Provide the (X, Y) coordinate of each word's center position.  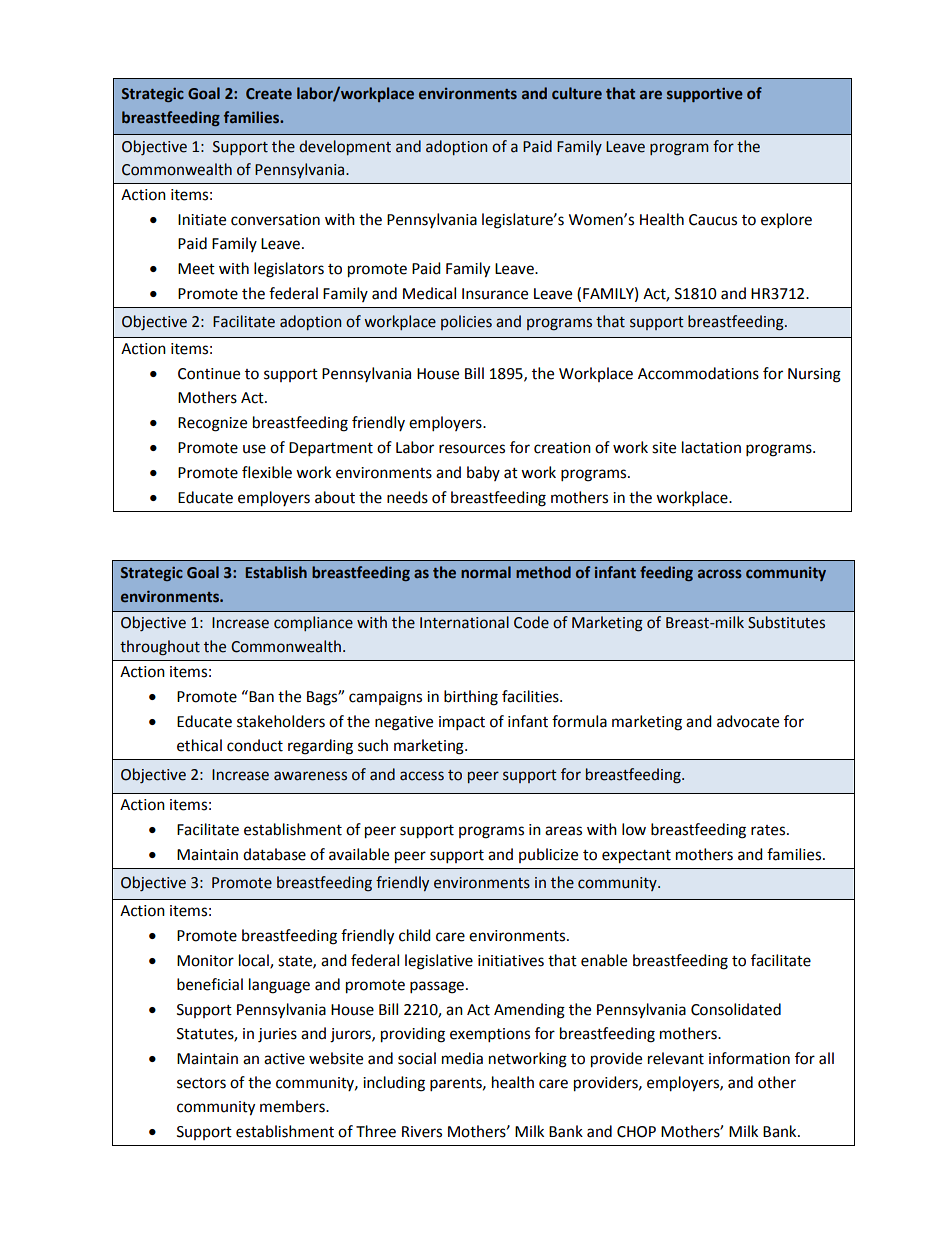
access (422, 776)
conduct (255, 745)
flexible (267, 472)
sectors (201, 1083)
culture (577, 93)
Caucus (713, 220)
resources (472, 449)
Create (269, 94)
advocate (748, 721)
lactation (711, 447)
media (462, 1058)
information (749, 1058)
